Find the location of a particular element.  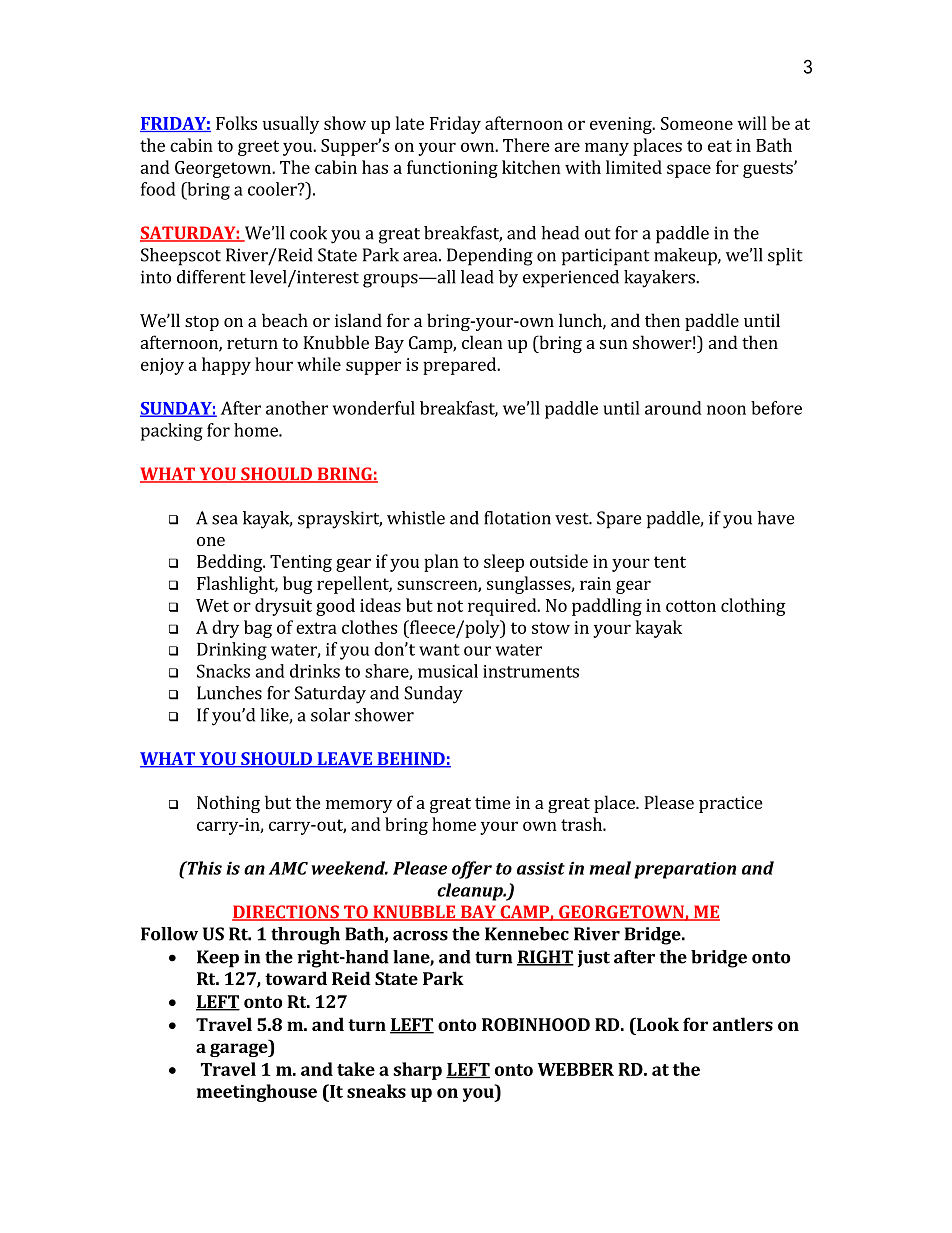

garage is located at coordinates (240, 1050).
